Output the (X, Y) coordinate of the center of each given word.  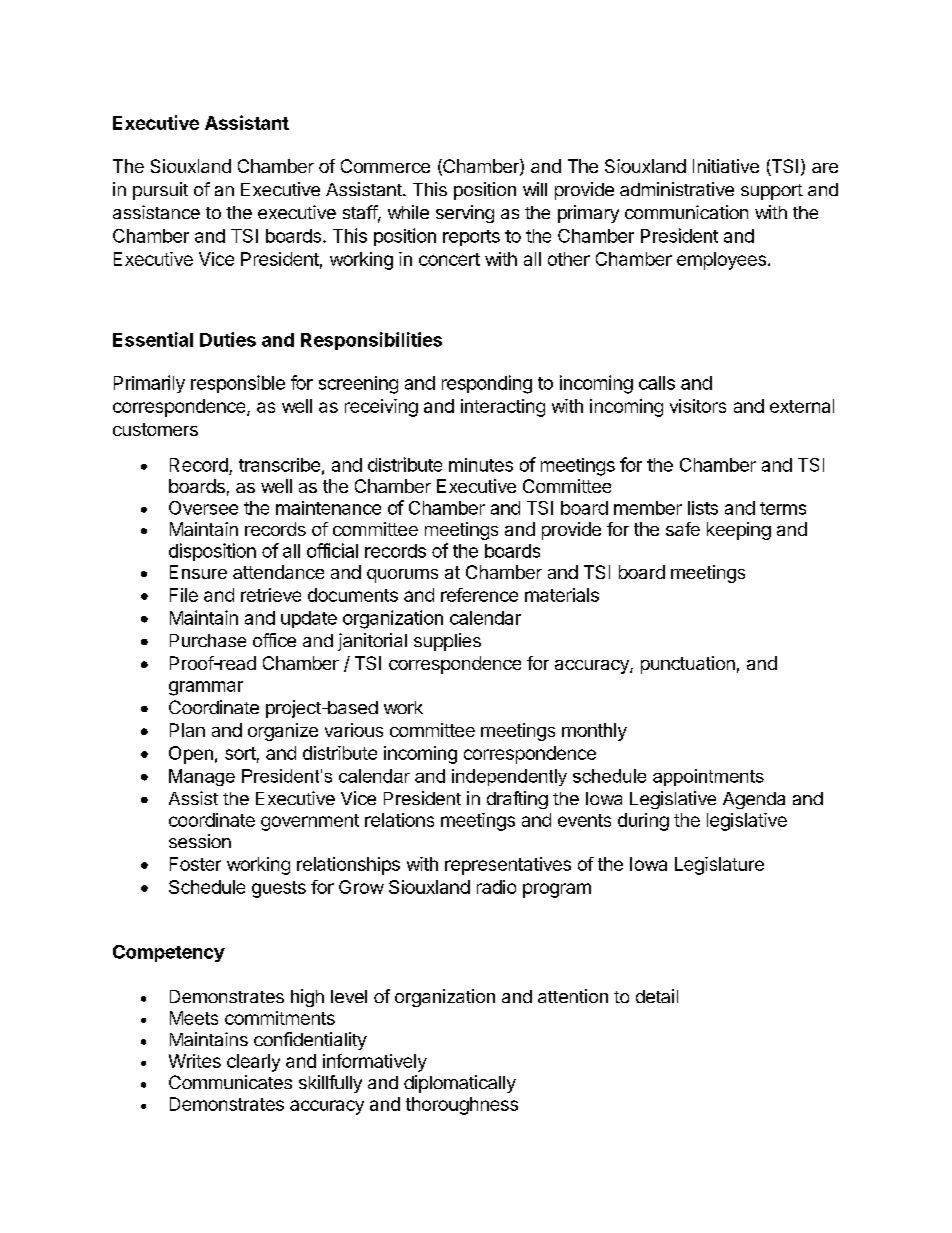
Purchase (208, 640)
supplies (447, 642)
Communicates (230, 1082)
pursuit (160, 191)
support (772, 192)
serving (465, 214)
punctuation (688, 665)
